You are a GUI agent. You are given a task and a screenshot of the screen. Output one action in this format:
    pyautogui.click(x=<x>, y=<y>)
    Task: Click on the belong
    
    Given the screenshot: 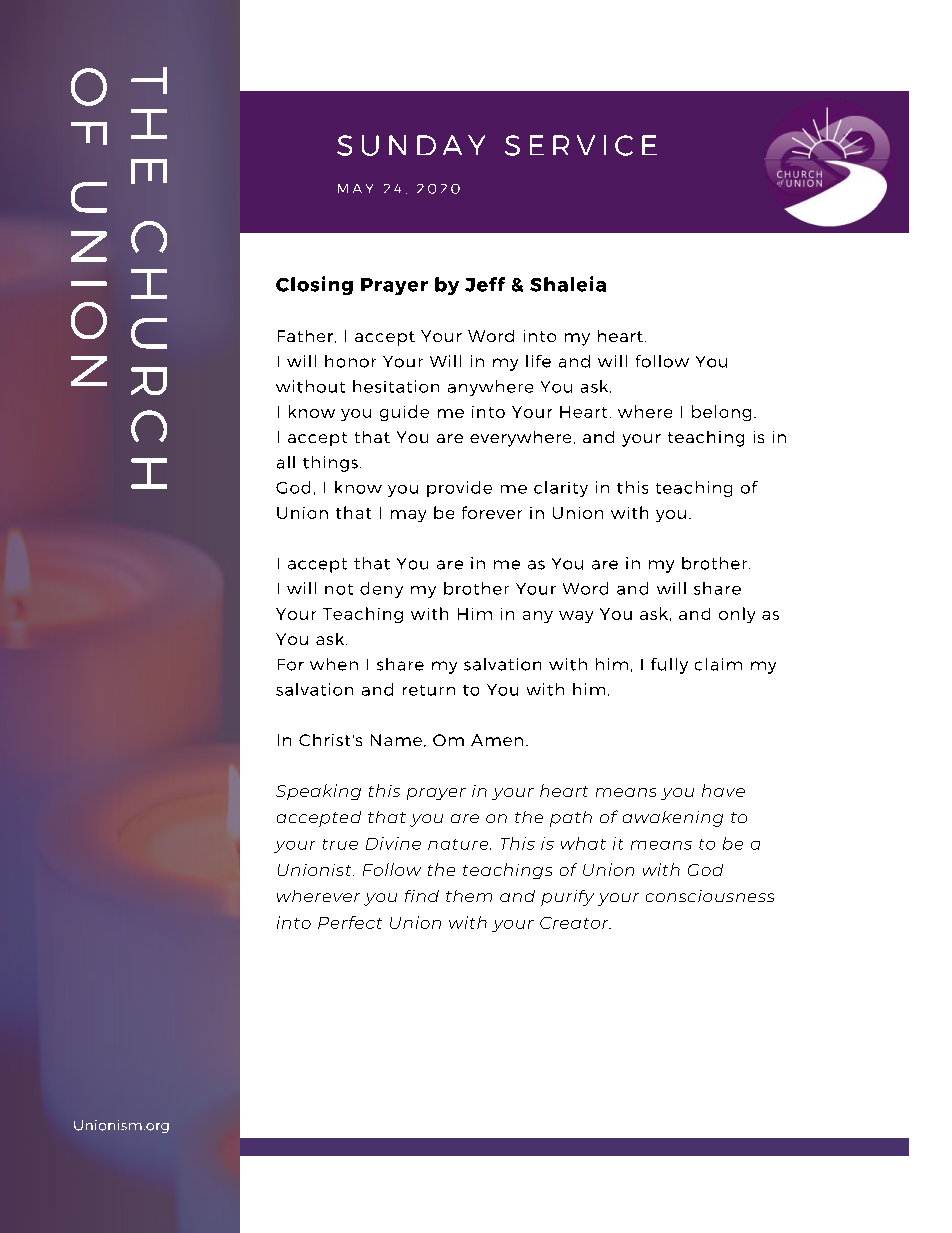 What is the action you would take?
    pyautogui.click(x=721, y=413)
